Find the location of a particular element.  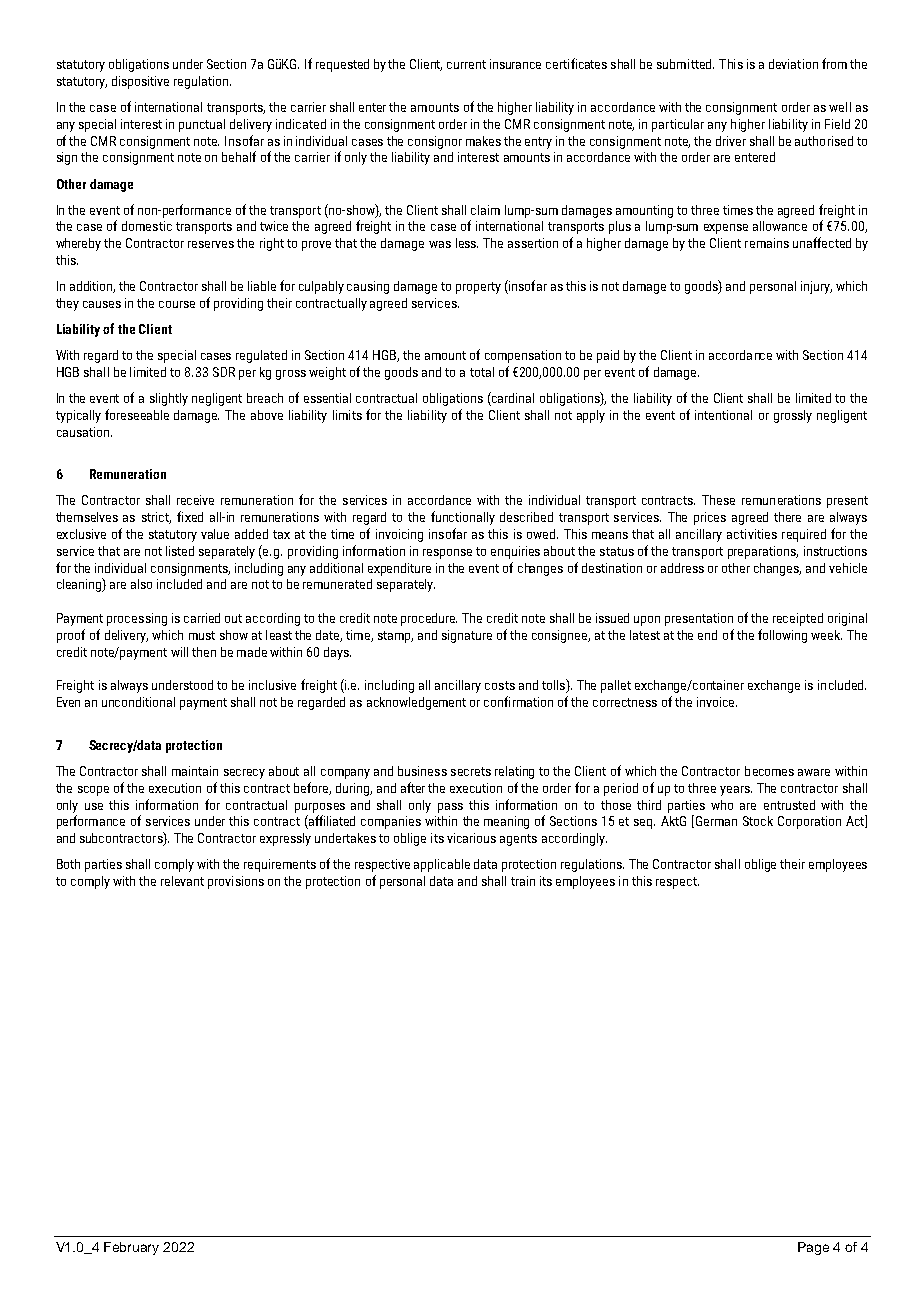

following is located at coordinates (782, 636).
